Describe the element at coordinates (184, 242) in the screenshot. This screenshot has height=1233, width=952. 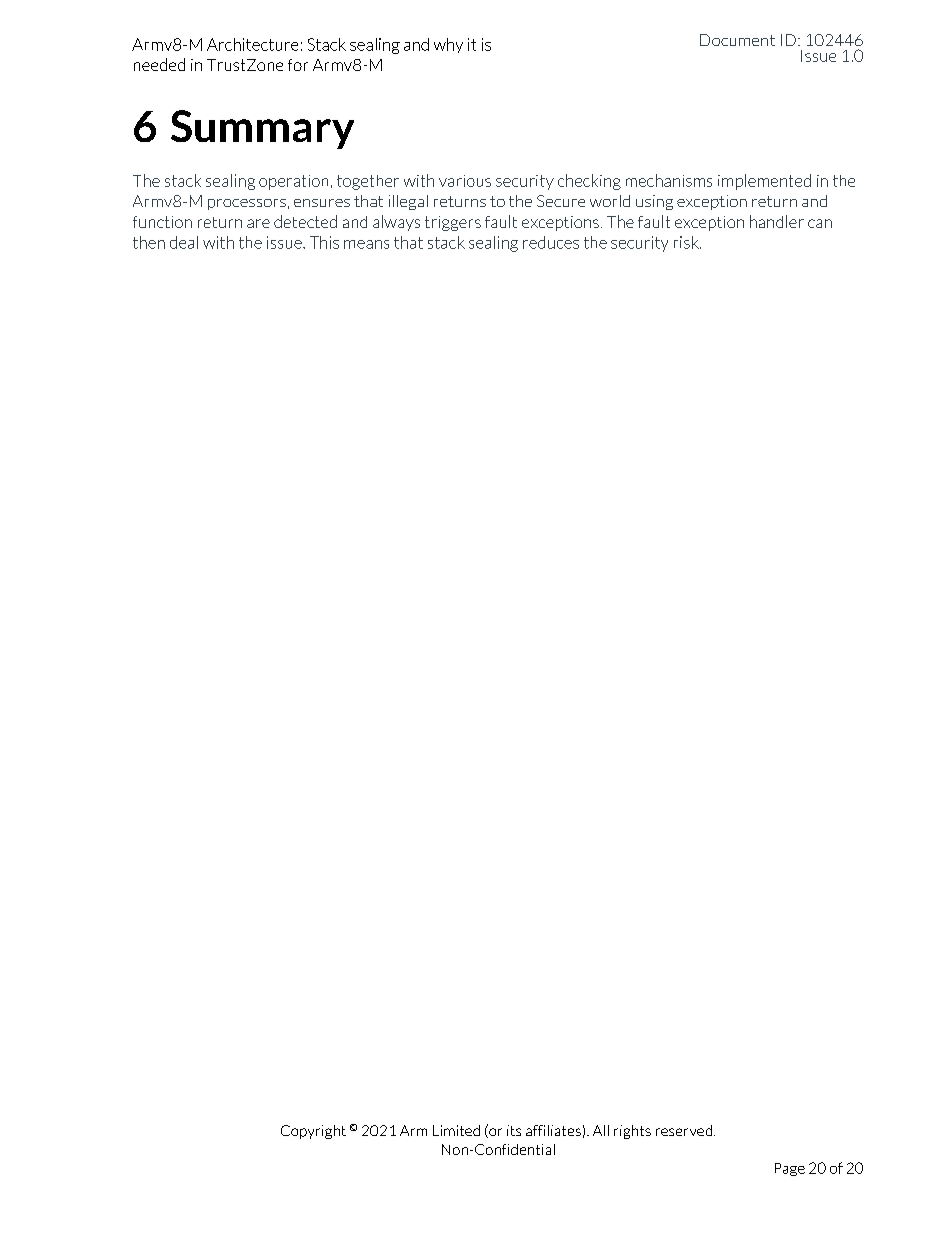
I see `deal` at that location.
